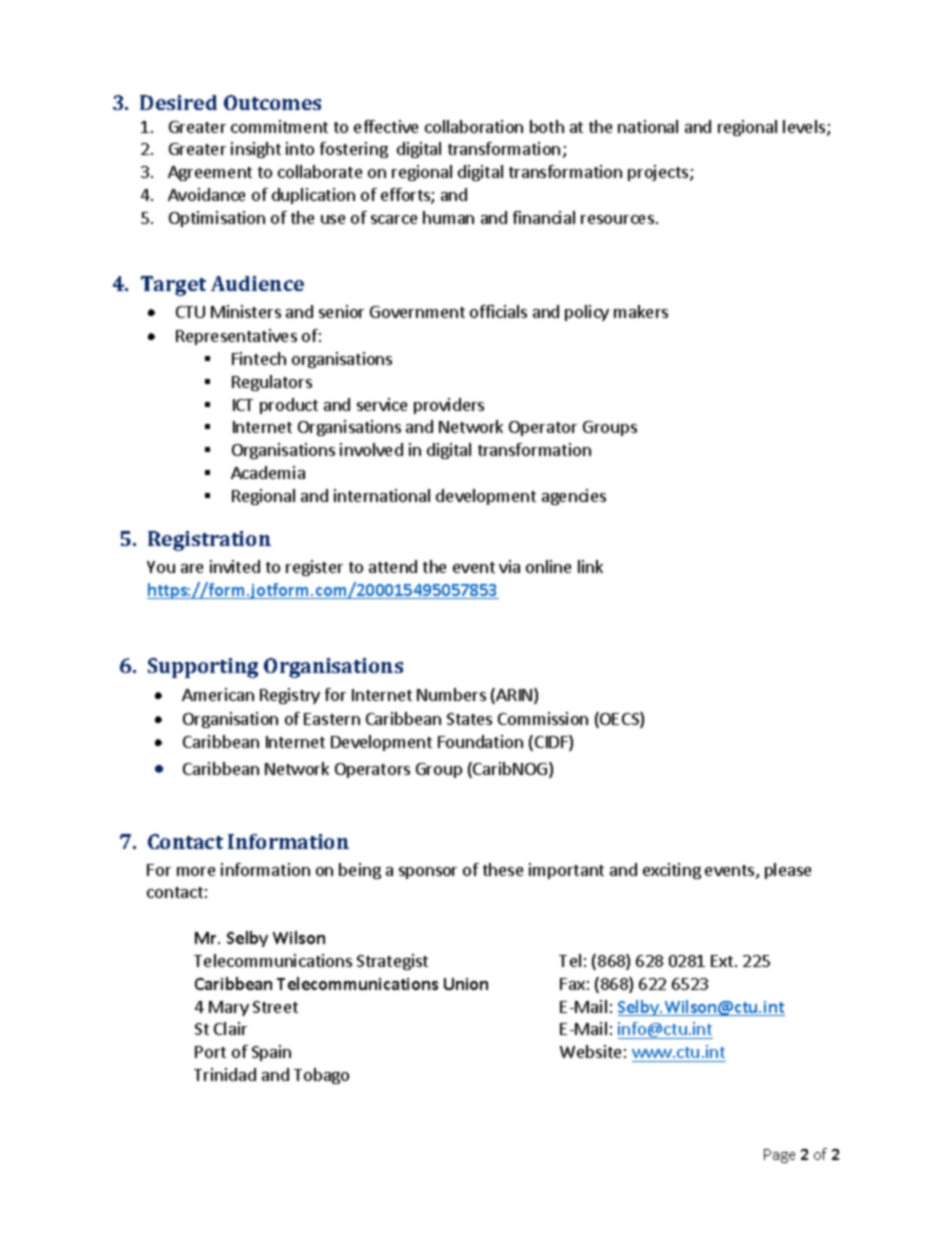 The height and width of the image is (1233, 952). I want to click on providers, so click(449, 406).
